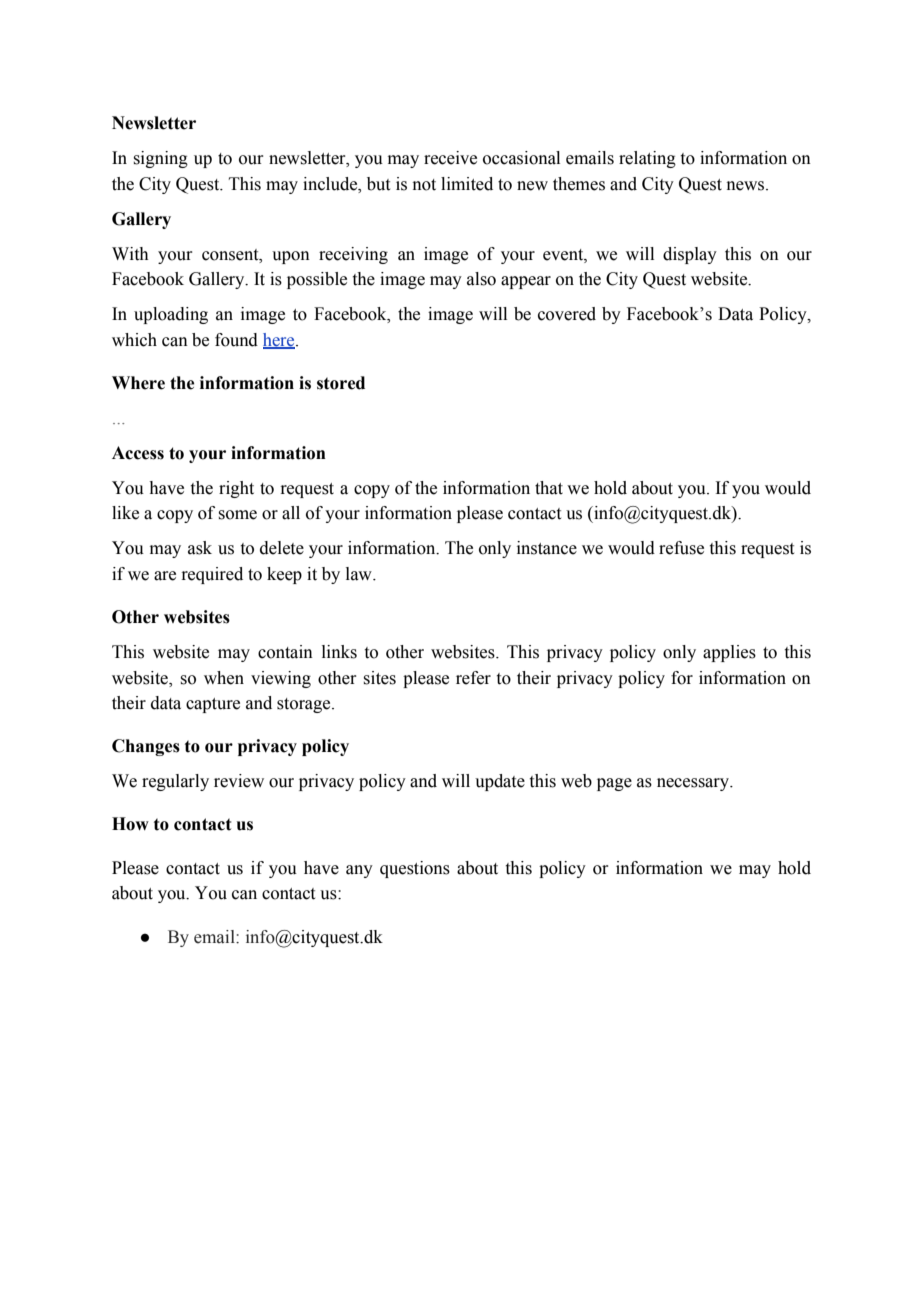 This screenshot has height=1308, width=924. Describe the element at coordinates (729, 653) in the screenshot. I see `applies` at that location.
